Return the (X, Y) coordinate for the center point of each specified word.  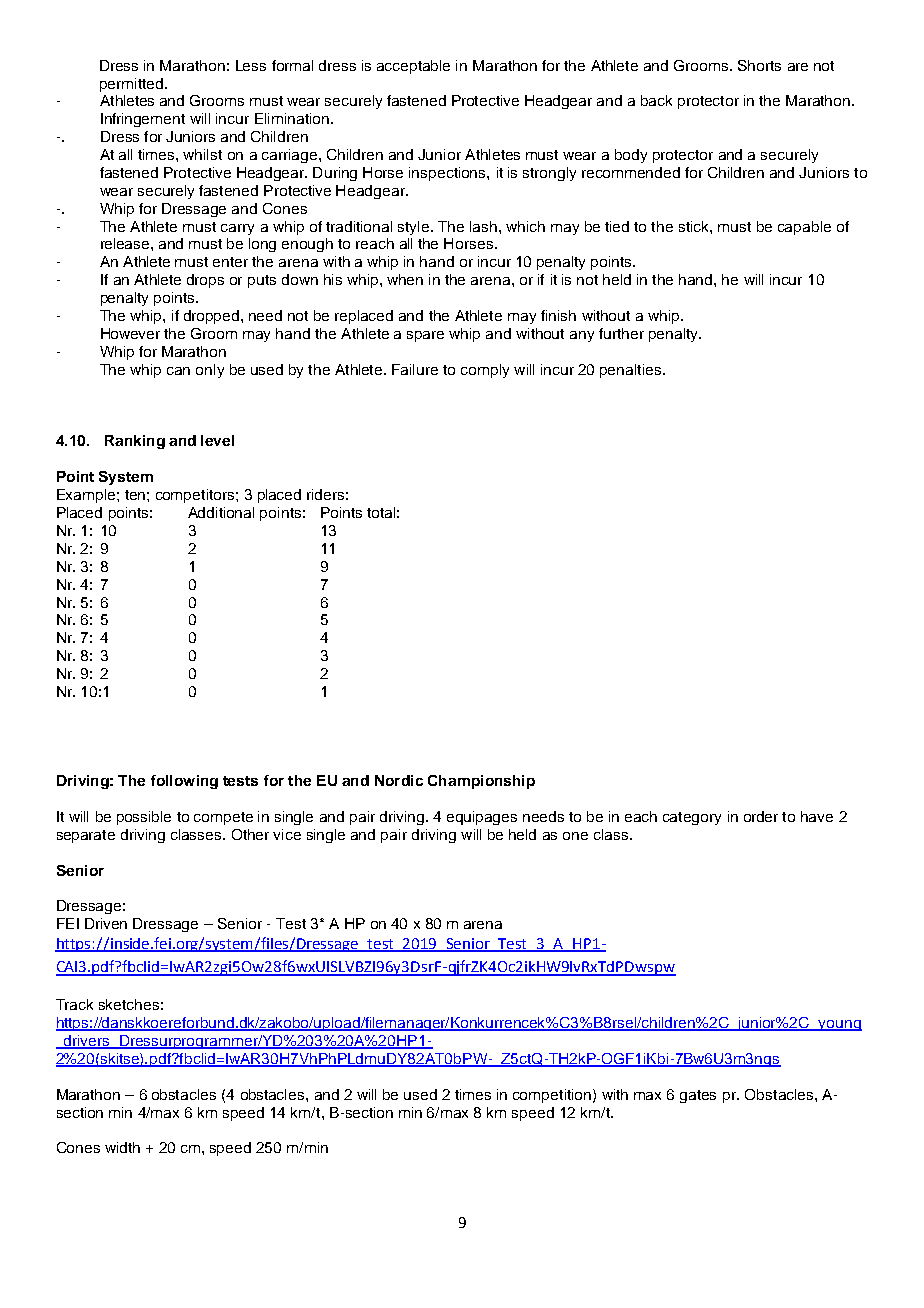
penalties (630, 371)
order (761, 816)
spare (425, 336)
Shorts (759, 65)
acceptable (413, 67)
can (178, 371)
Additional (221, 512)
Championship (481, 782)
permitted (133, 85)
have (817, 816)
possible (144, 818)
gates (698, 1096)
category (692, 818)
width (122, 1147)
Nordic (399, 780)
